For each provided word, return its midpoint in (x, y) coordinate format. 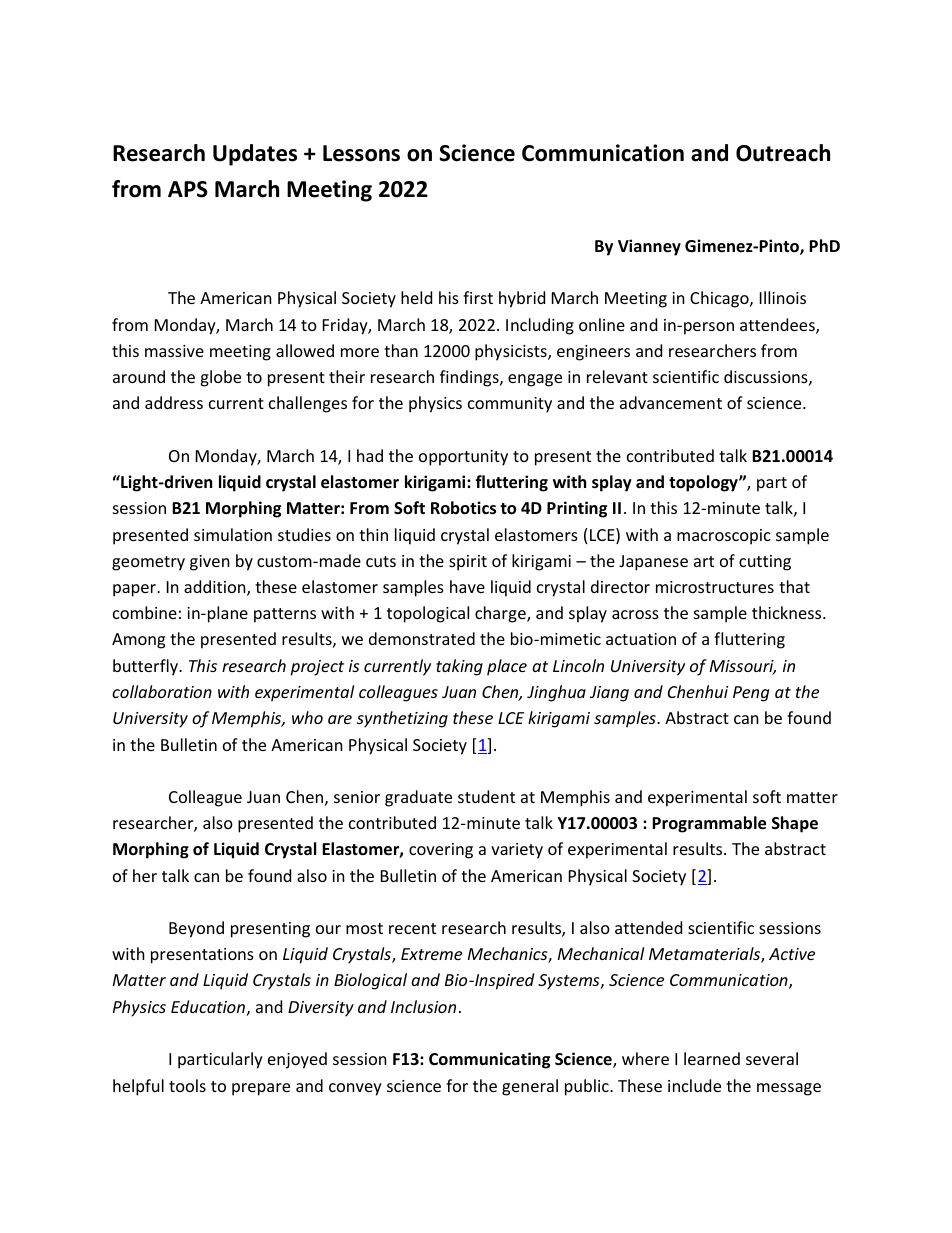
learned (712, 1058)
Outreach (783, 153)
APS (188, 189)
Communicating (489, 1060)
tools (187, 1085)
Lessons (361, 153)
